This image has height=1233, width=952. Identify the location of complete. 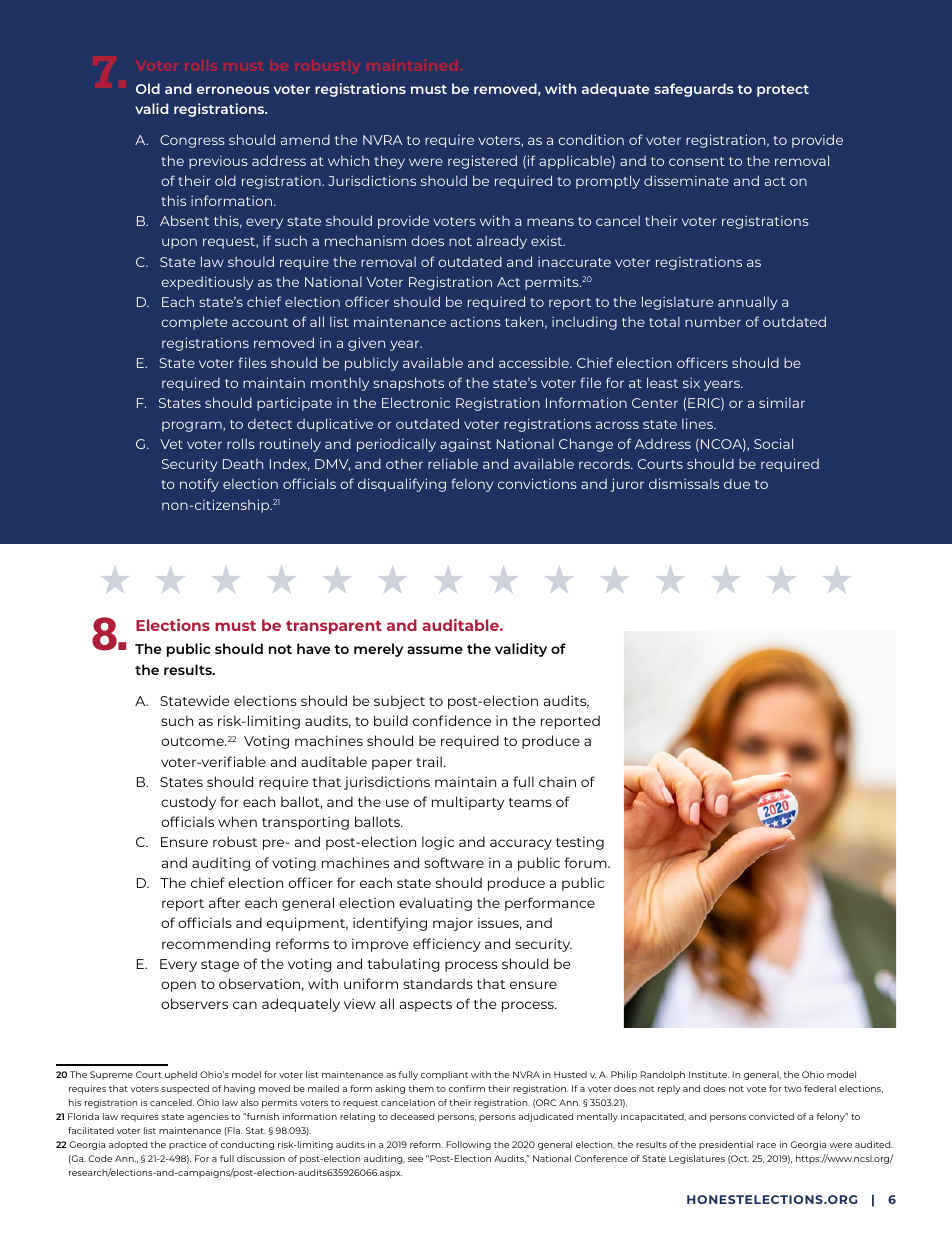
(194, 323).
